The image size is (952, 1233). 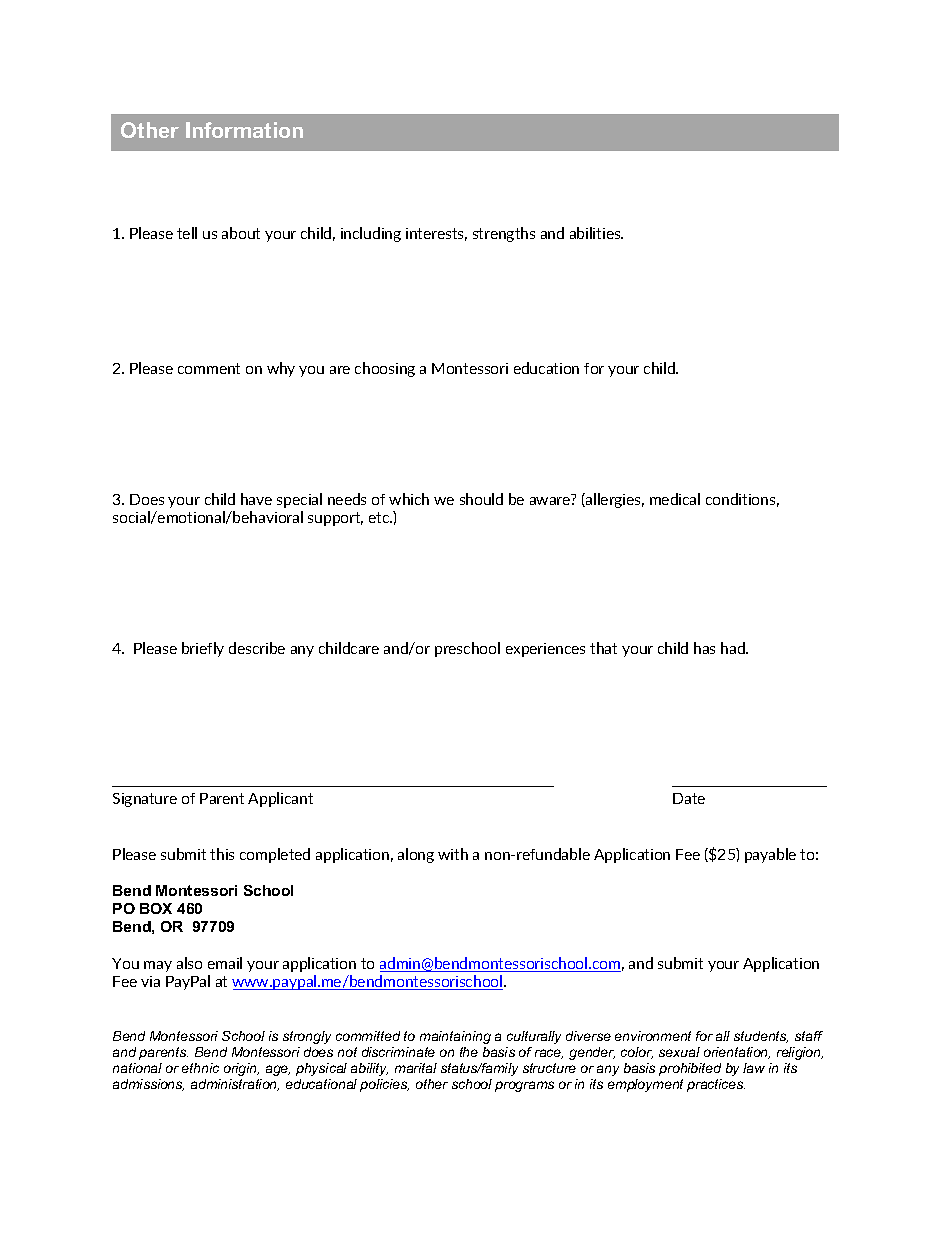 What do you see at coordinates (244, 130) in the screenshot?
I see `Information` at bounding box center [244, 130].
